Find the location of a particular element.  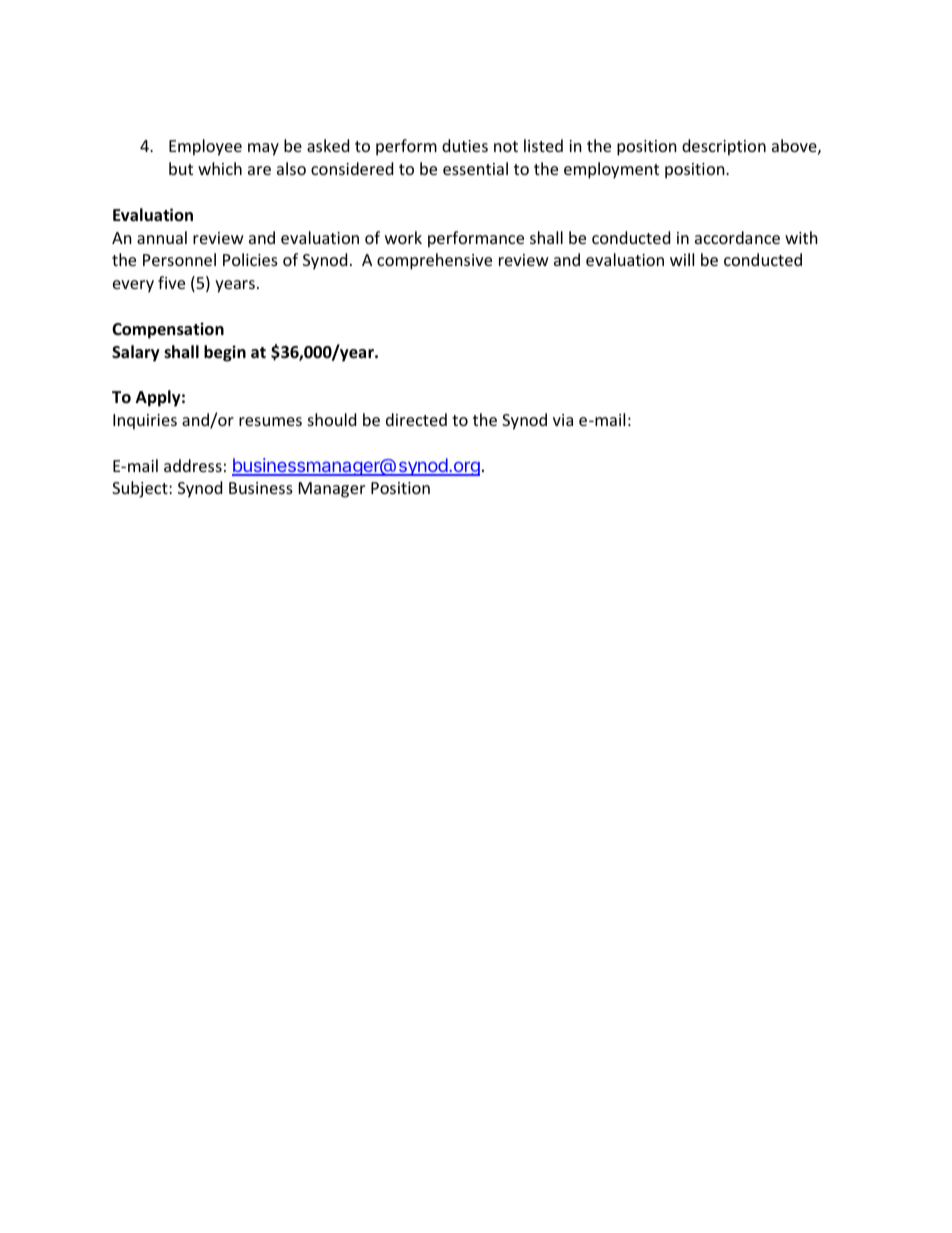

comprehensive is located at coordinates (434, 261).
